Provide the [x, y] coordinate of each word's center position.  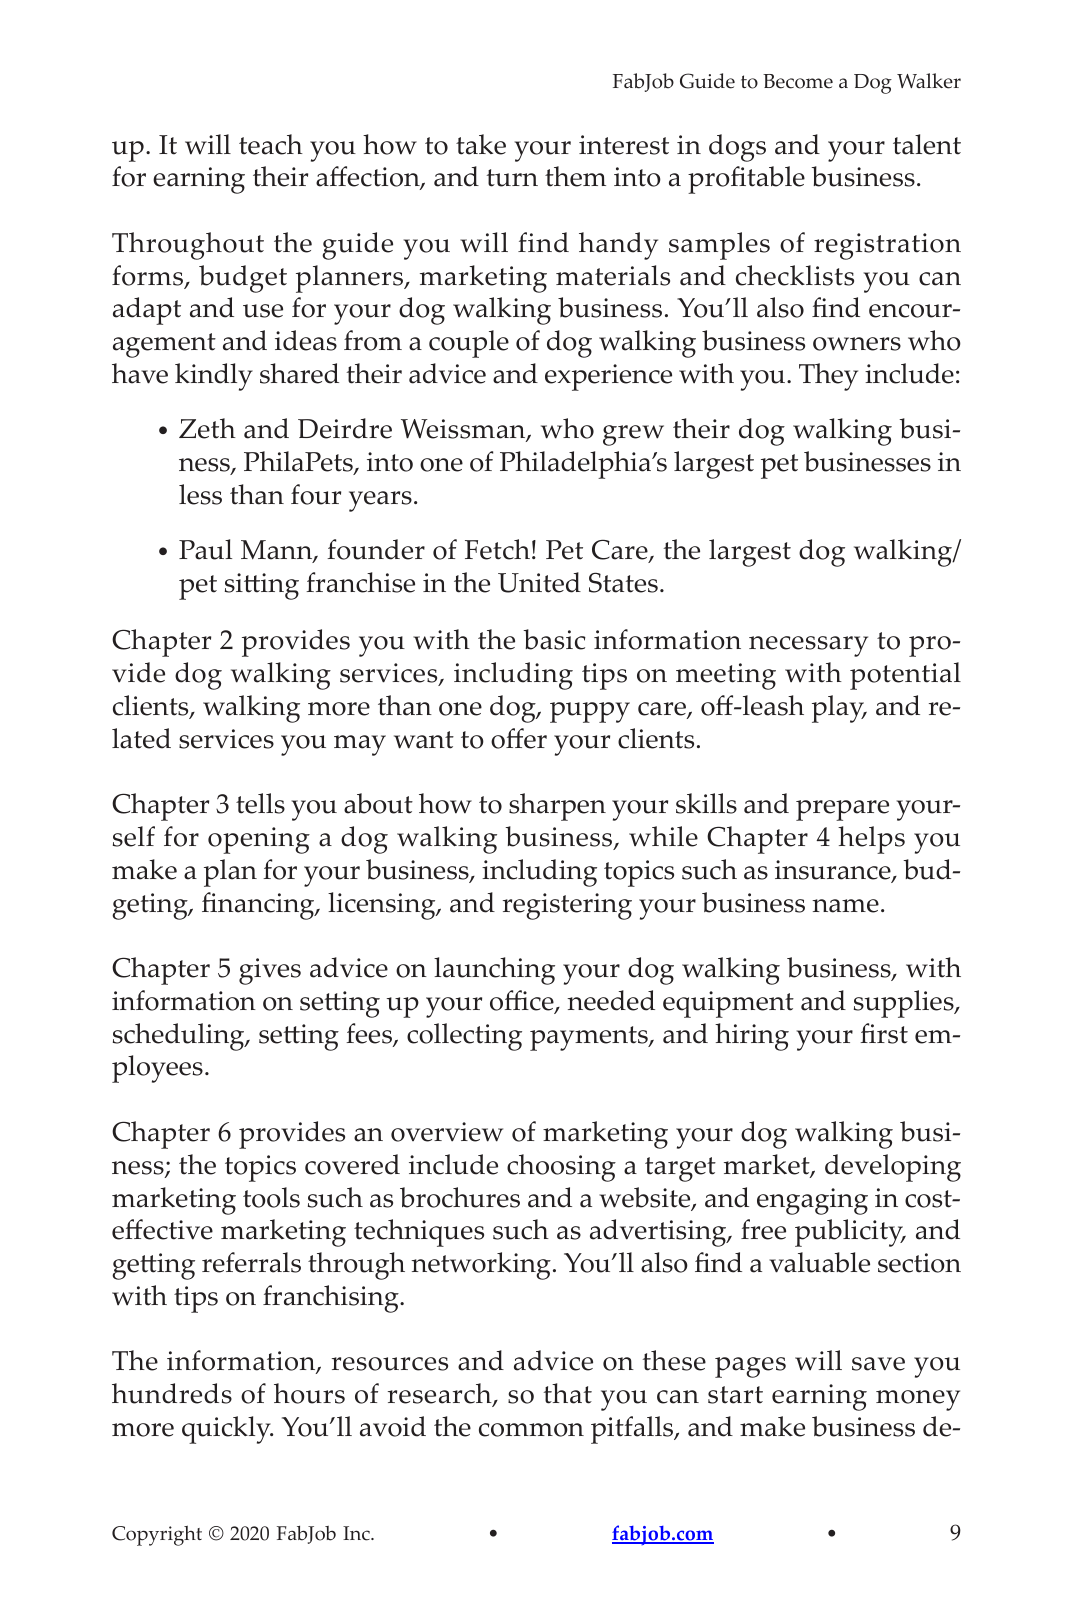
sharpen [557, 807]
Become [798, 81]
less [200, 494]
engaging [812, 1201]
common [531, 1430]
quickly [227, 1430]
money [918, 1400]
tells [260, 803]
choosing [561, 1168]
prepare [842, 810]
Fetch [497, 549]
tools [271, 1197]
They [828, 377]
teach [271, 144]
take [481, 144]
